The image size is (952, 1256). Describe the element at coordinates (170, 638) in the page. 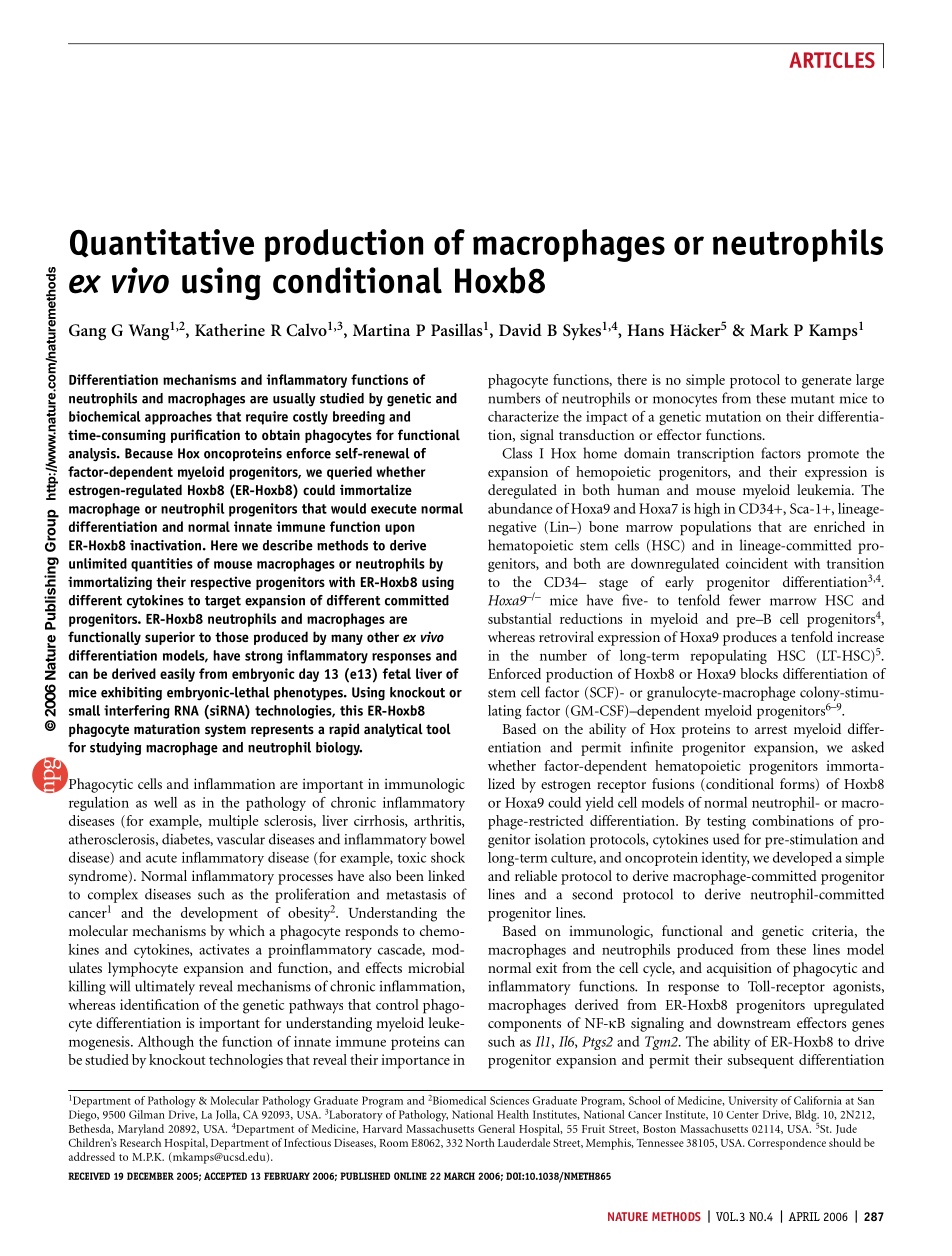

I see `superior` at that location.
